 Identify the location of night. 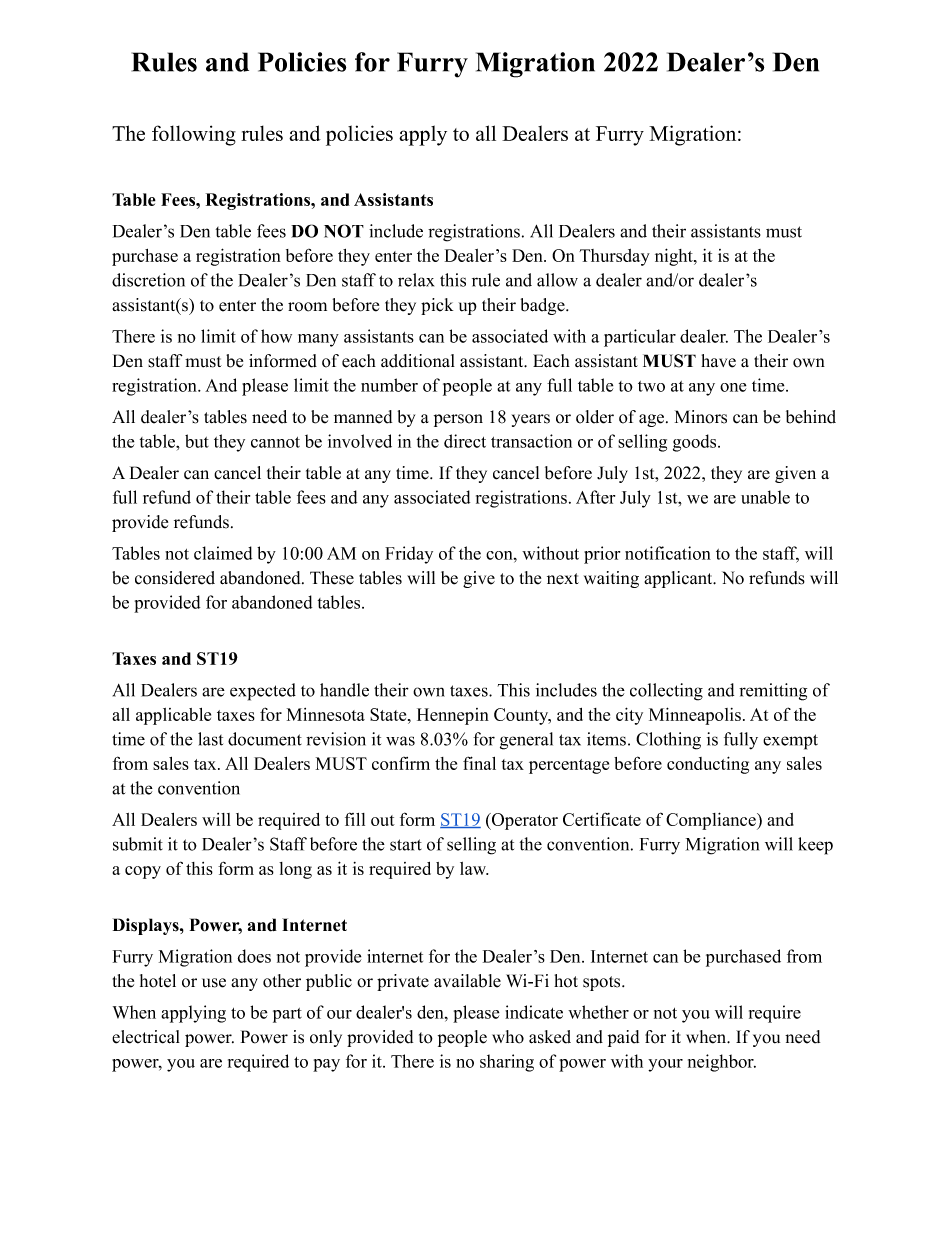
(675, 257).
